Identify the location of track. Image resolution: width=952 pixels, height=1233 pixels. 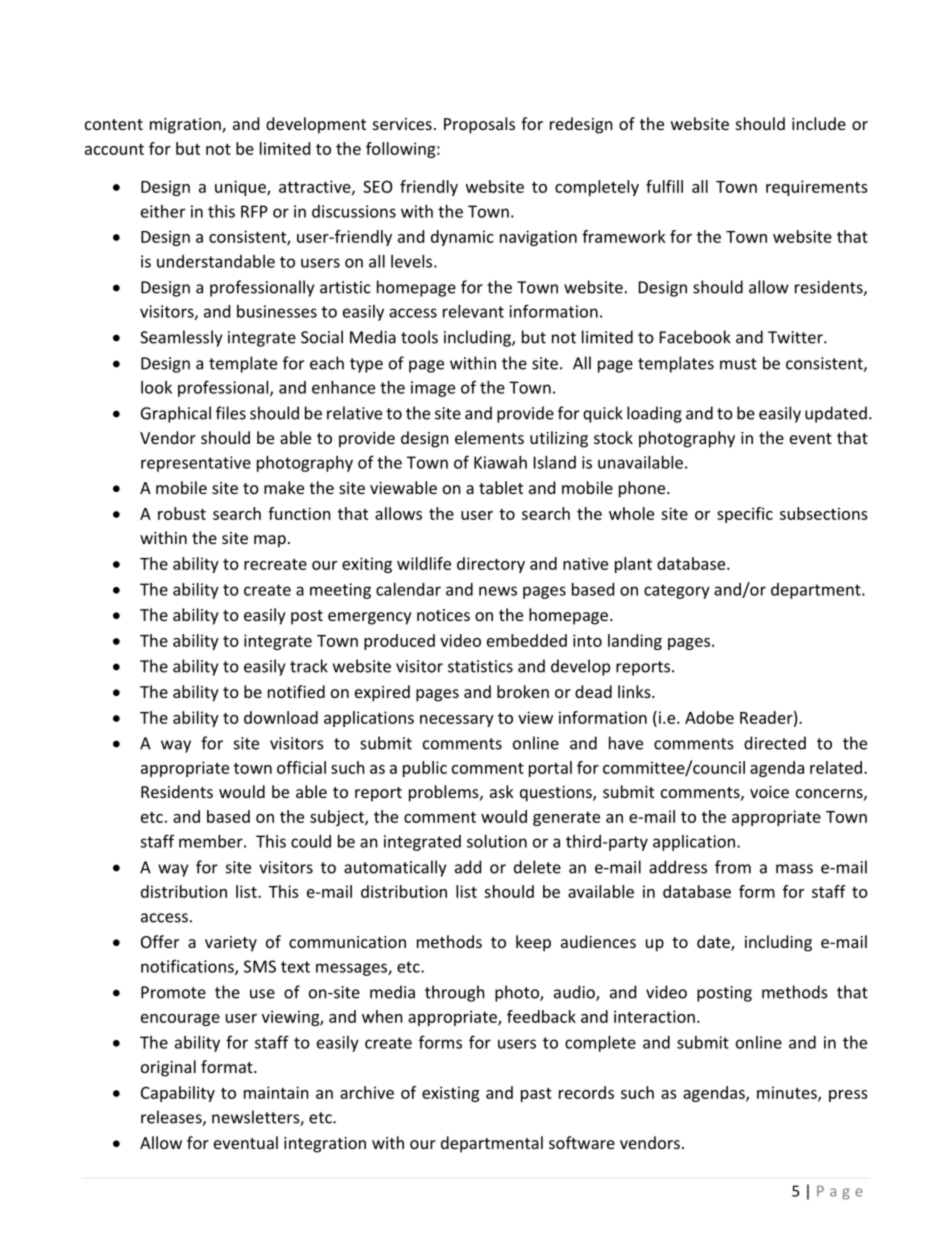
(309, 666).
